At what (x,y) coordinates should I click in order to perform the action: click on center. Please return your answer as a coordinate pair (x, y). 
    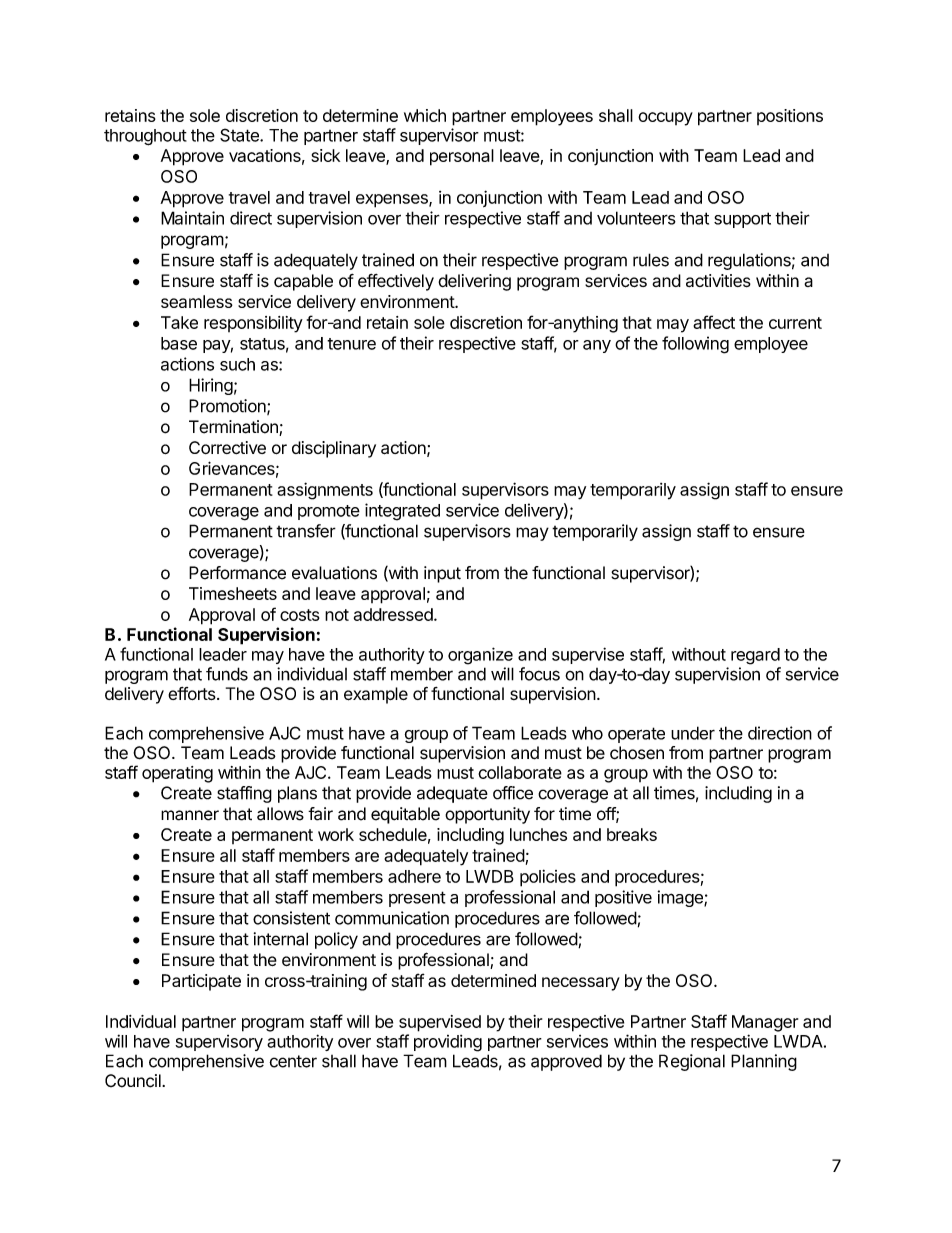
    Looking at the image, I should click on (293, 1061).
